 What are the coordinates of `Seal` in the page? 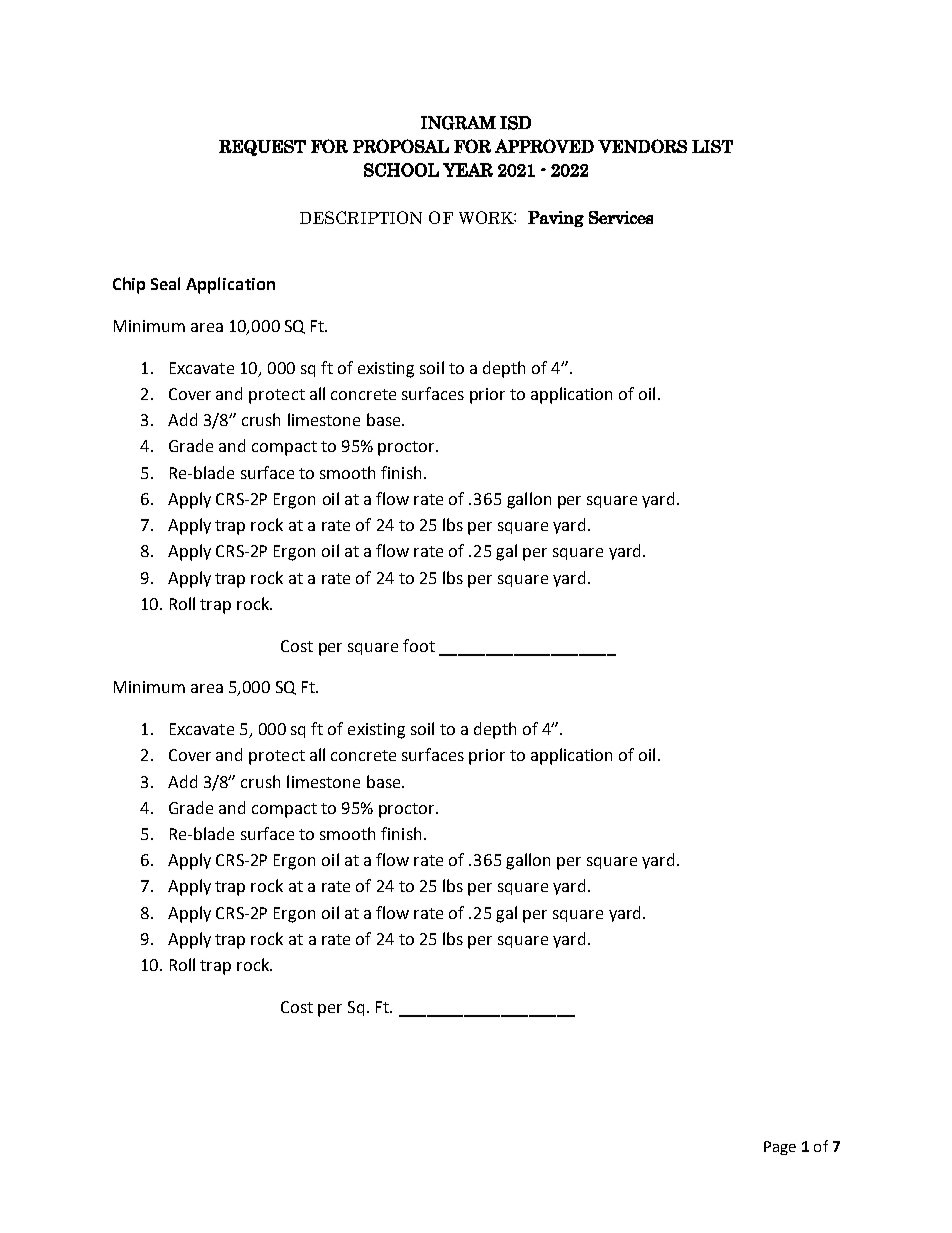 It's located at (165, 283).
